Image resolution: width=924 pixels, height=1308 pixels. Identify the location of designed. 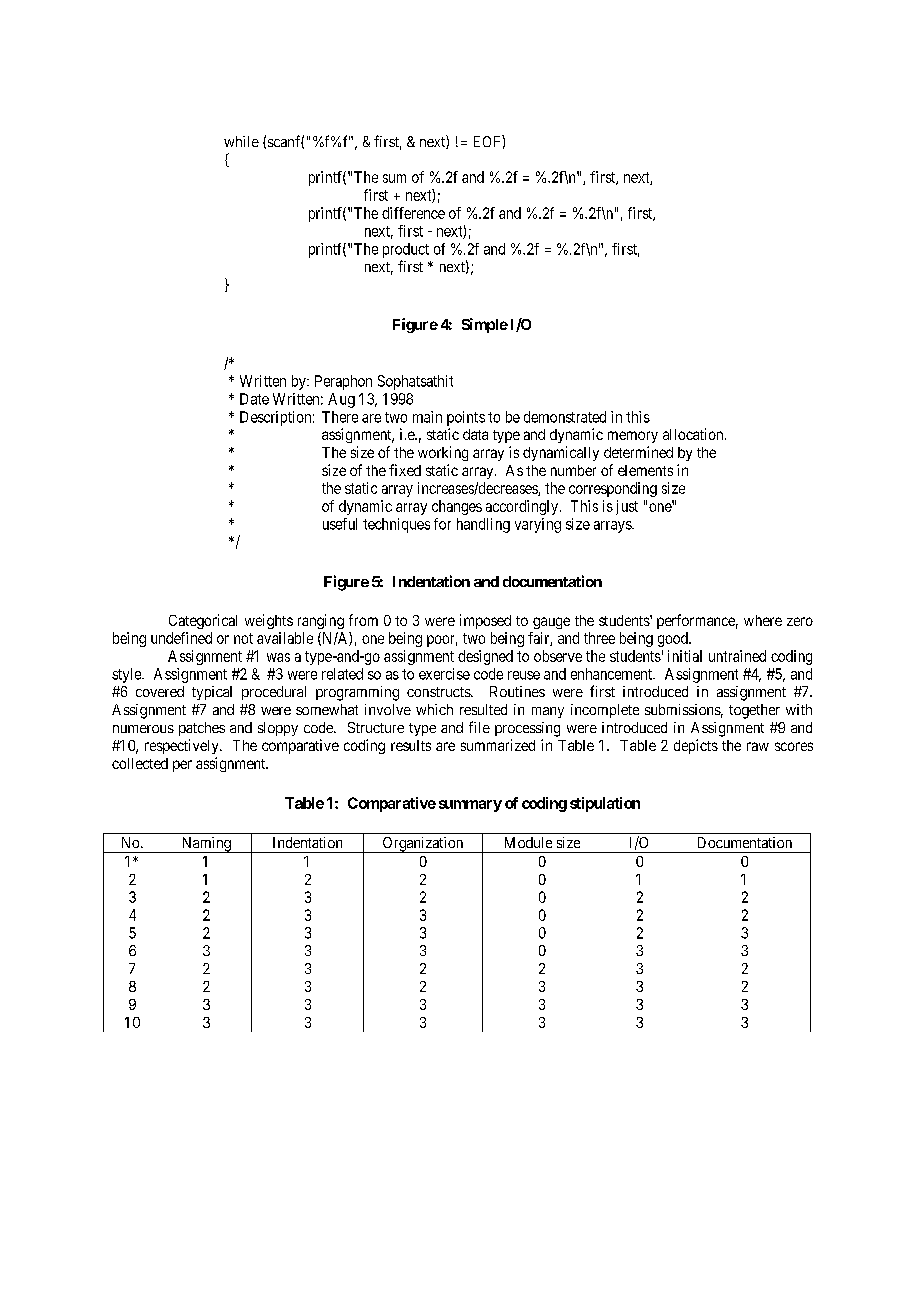
(485, 657).
